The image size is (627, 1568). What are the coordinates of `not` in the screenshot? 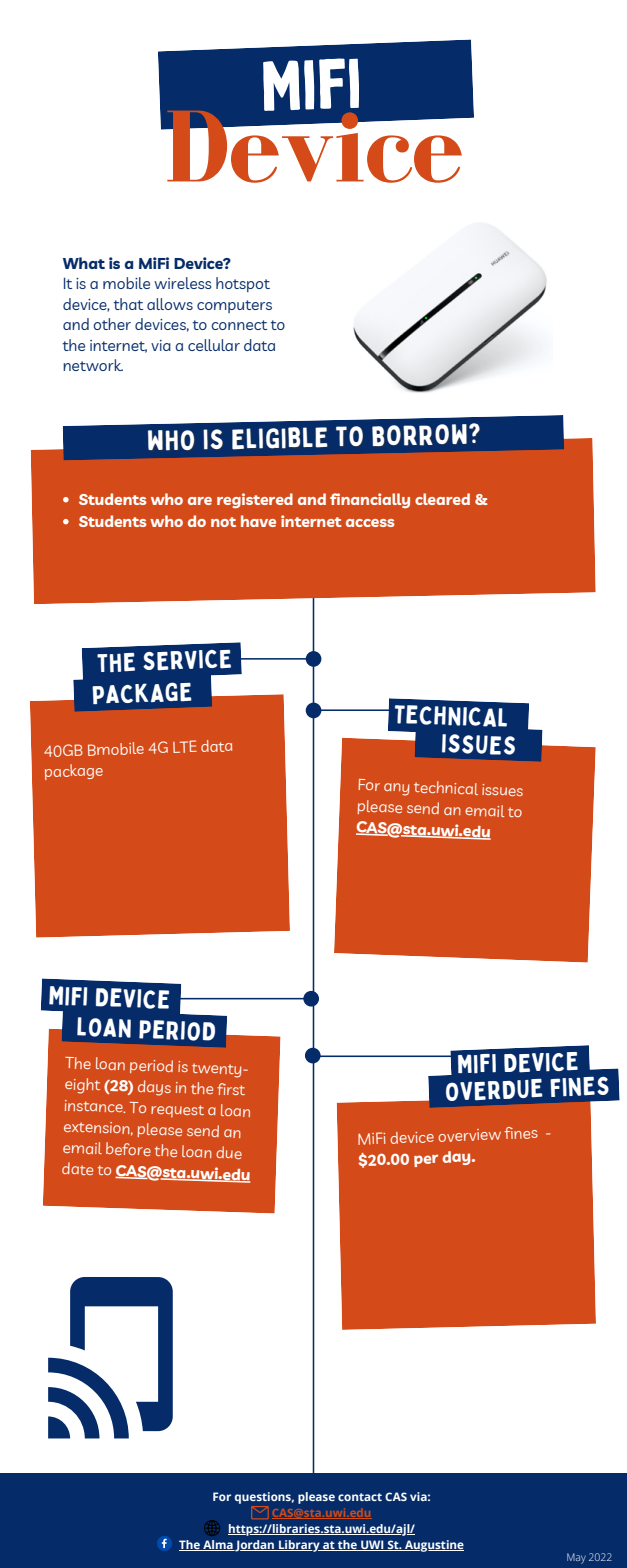 It's located at (223, 522).
